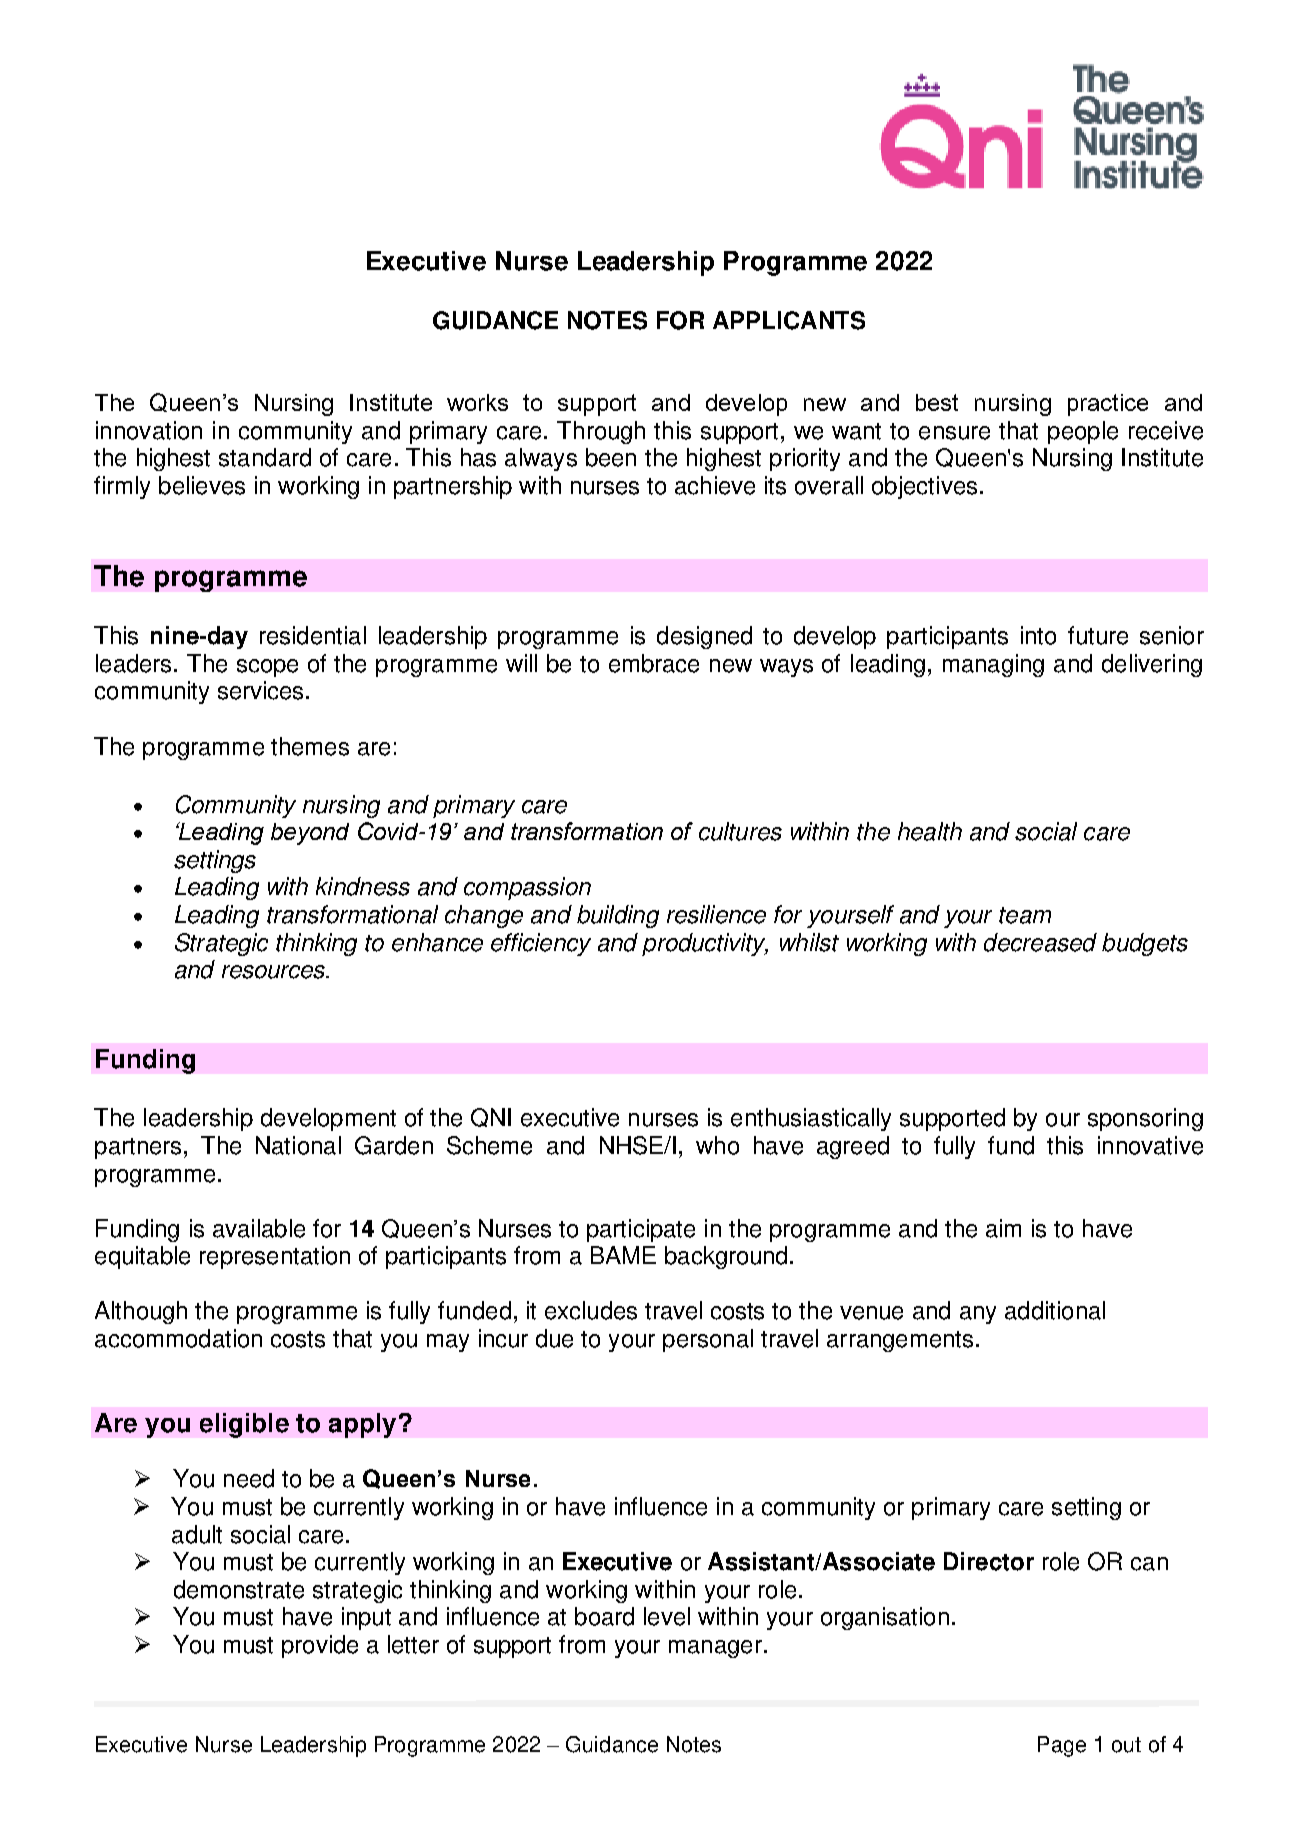  Describe the element at coordinates (654, 663) in the screenshot. I see `embrace` at that location.
